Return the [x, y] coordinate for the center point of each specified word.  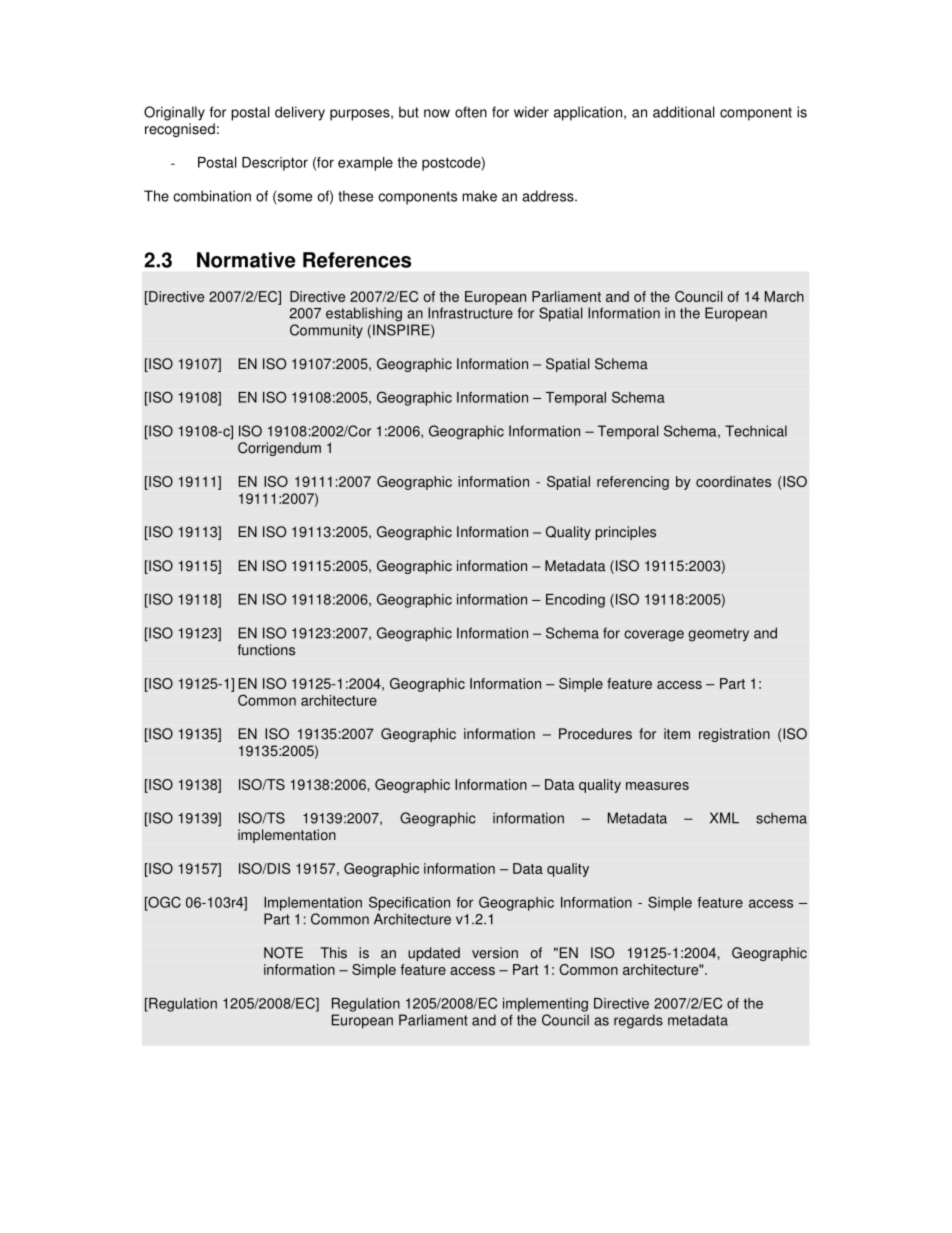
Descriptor [275, 164]
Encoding [575, 601]
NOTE [283, 953]
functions [266, 650]
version [495, 953]
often [471, 112]
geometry [718, 635]
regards [638, 1021]
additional [684, 112]
